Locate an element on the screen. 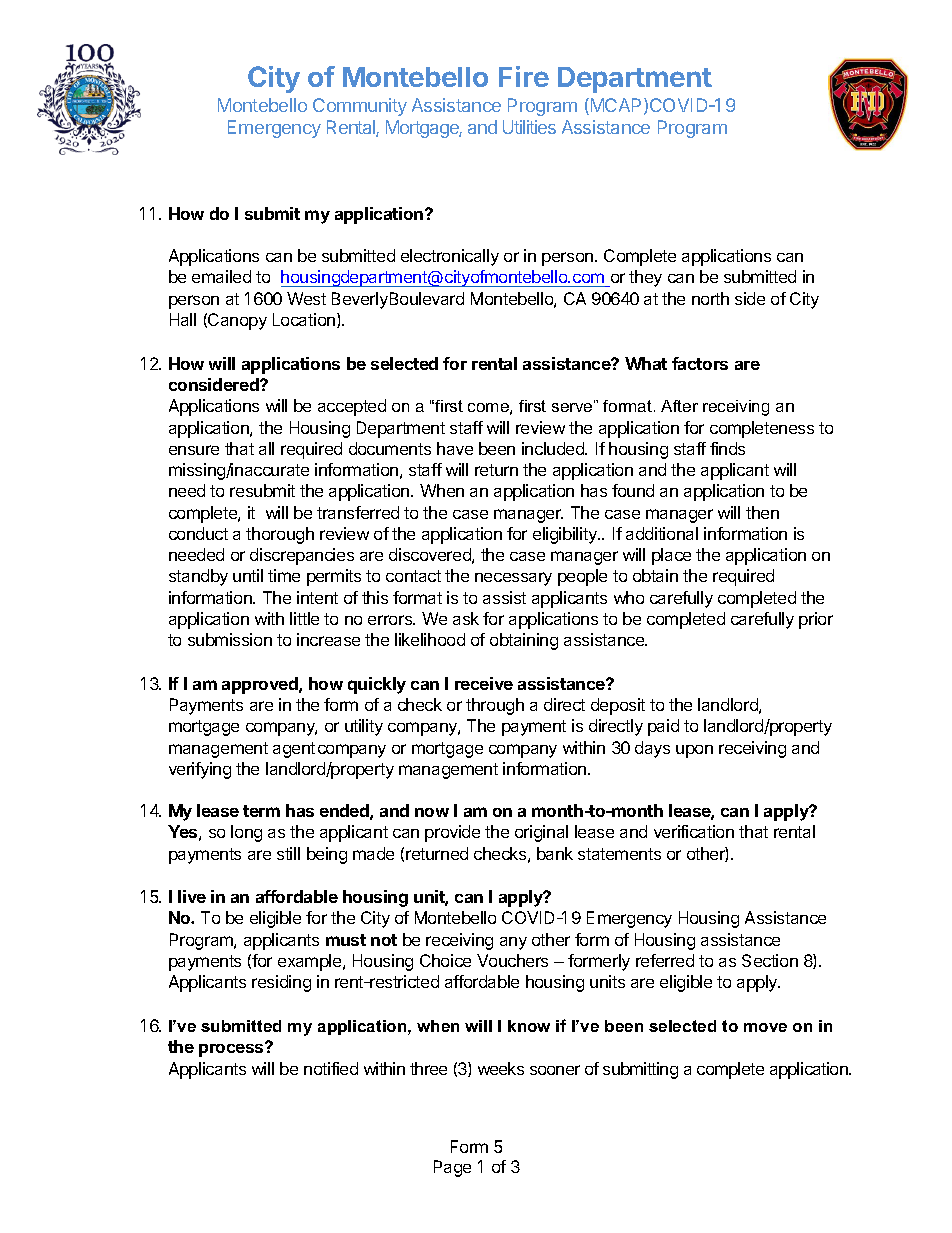 The height and width of the screenshot is (1233, 952). submission is located at coordinates (230, 639).
